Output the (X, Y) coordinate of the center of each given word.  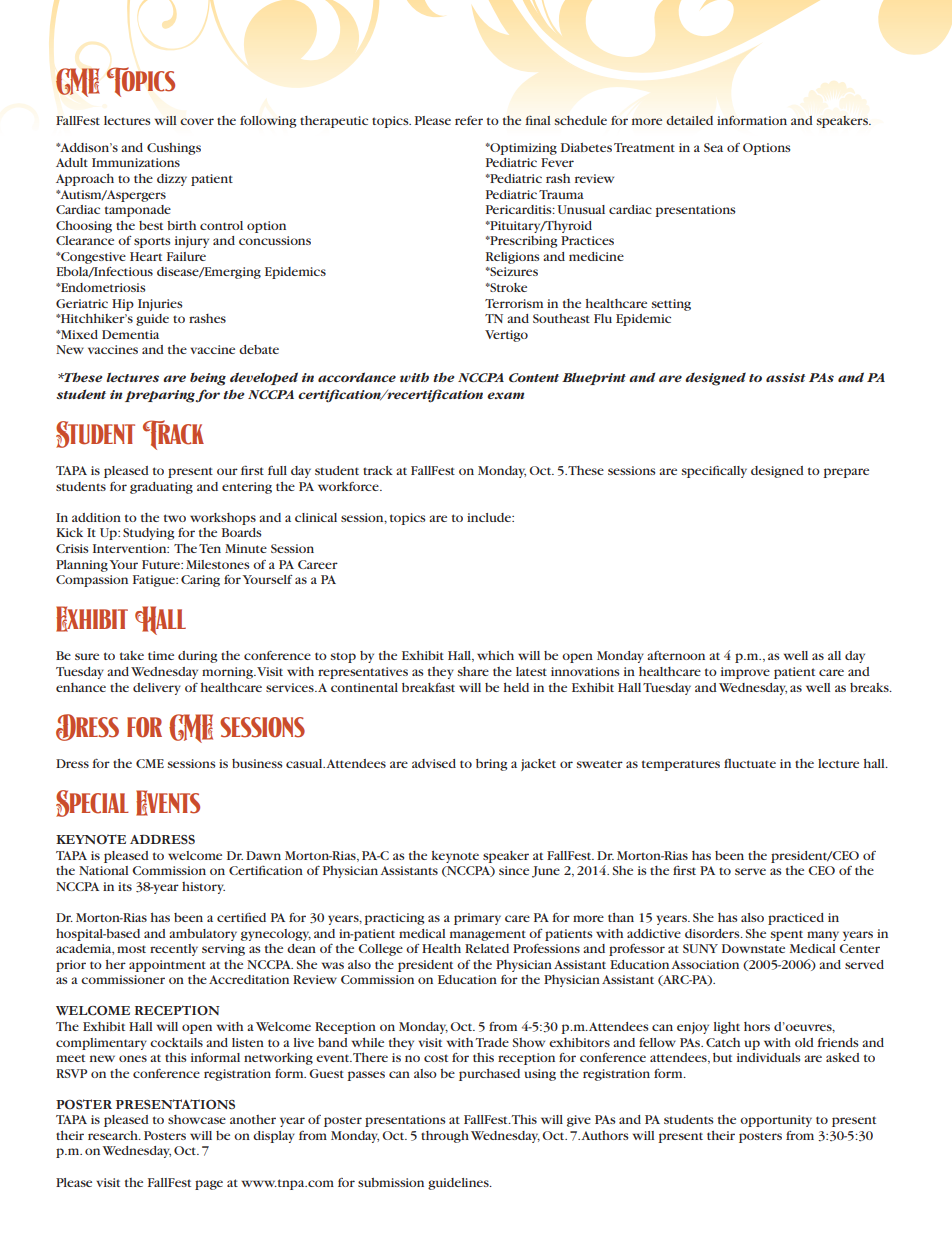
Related (487, 948)
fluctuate (750, 763)
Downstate (753, 948)
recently (174, 950)
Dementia (130, 334)
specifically (714, 472)
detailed (689, 120)
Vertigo (506, 336)
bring (492, 765)
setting (671, 305)
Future (162, 564)
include (490, 517)
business (257, 763)
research (114, 1135)
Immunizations (136, 162)
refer (469, 120)
